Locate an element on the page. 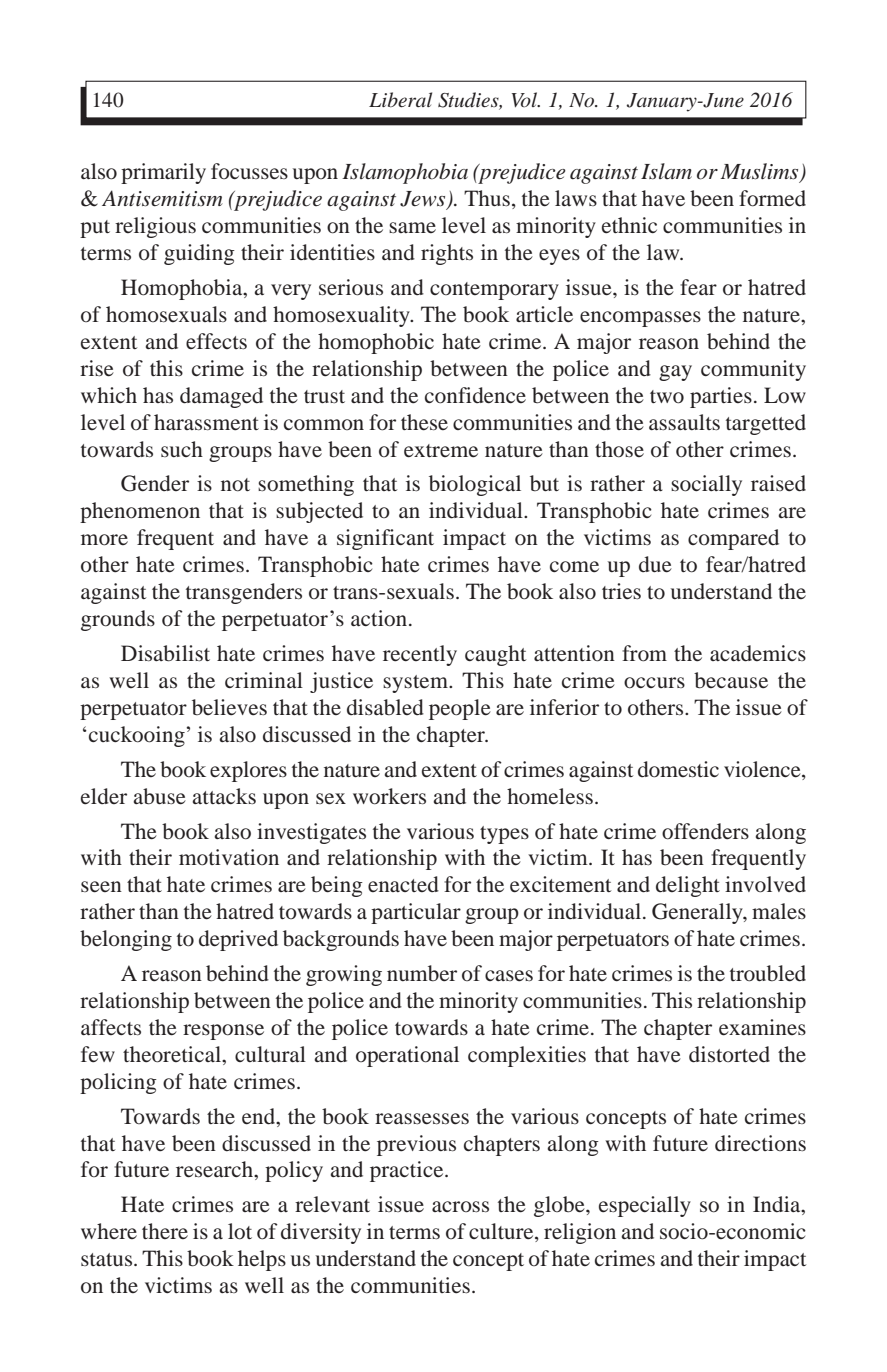 This document has width=887, height=1372. delight is located at coordinates (688, 886).
